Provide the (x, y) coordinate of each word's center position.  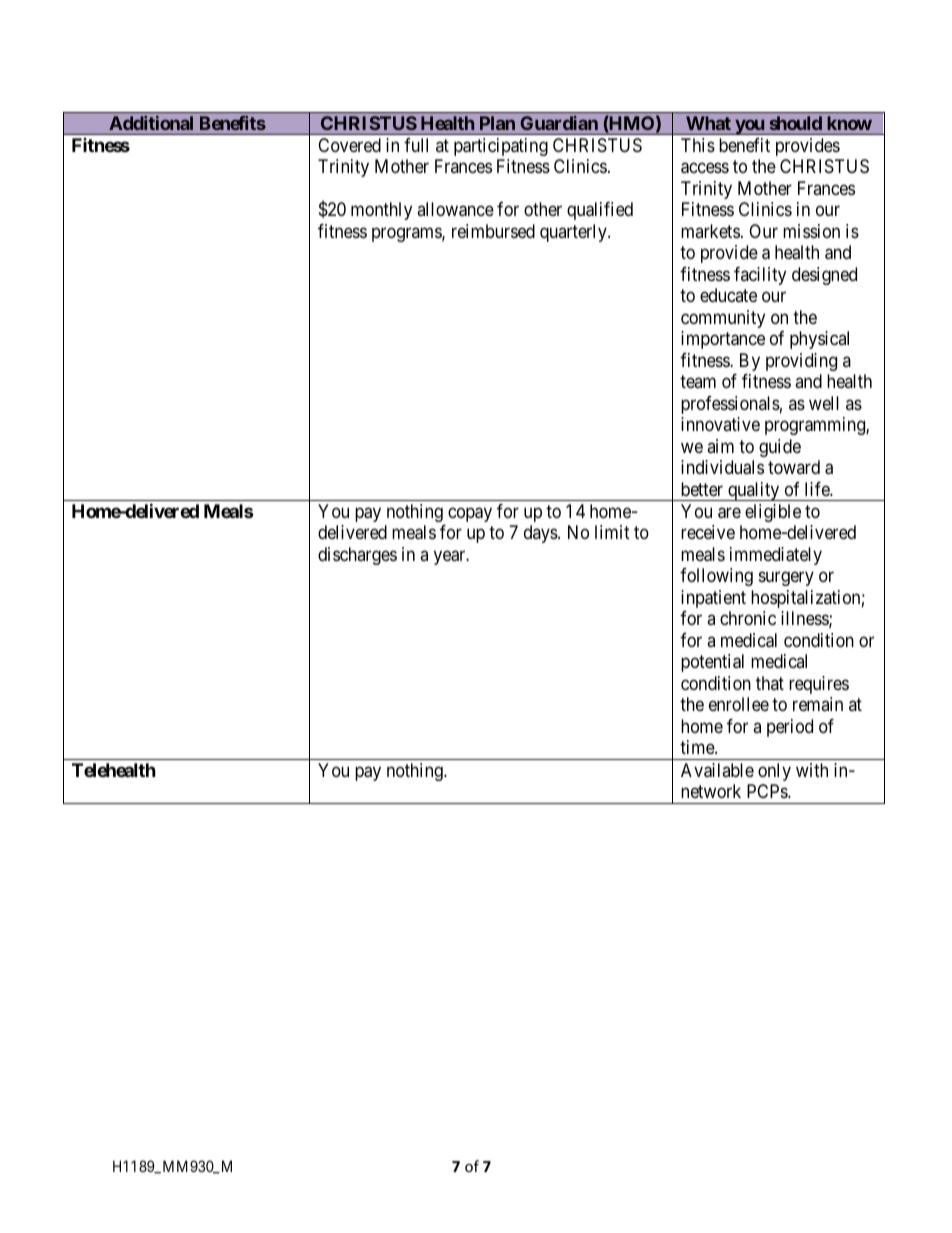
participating (501, 147)
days (541, 534)
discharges (357, 556)
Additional (151, 123)
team (698, 382)
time (698, 747)
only (774, 772)
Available (717, 770)
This (698, 145)
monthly (381, 211)
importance (723, 340)
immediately (776, 556)
